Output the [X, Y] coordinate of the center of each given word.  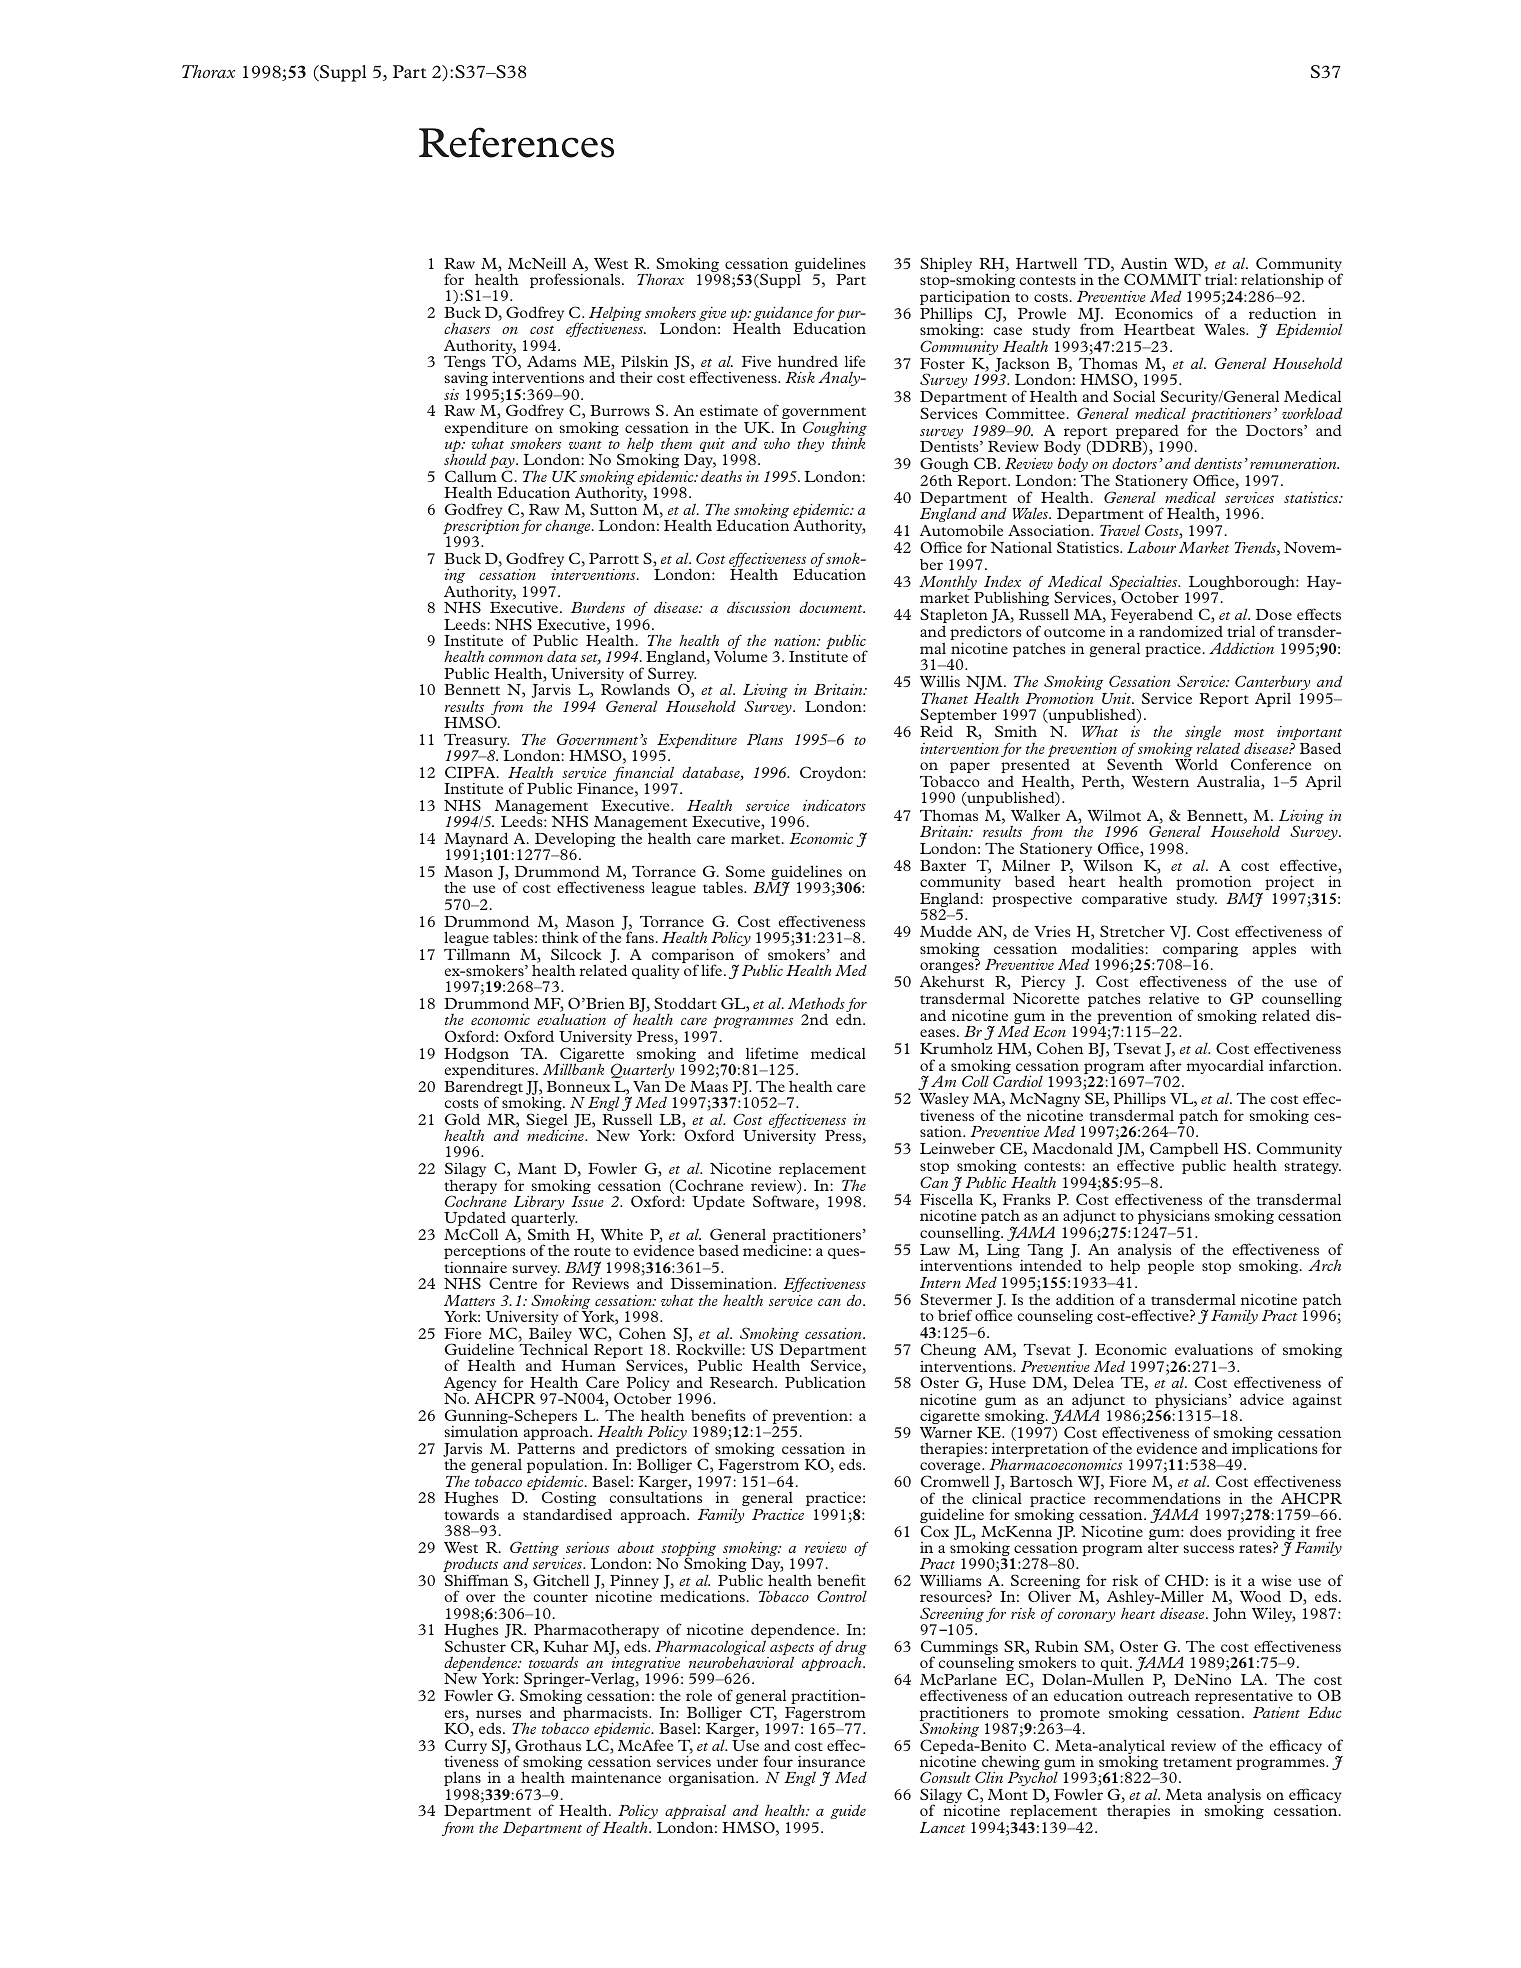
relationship [1282, 280]
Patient [1276, 1712]
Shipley [946, 264]
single [1203, 733]
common [516, 658]
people [1171, 1267]
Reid [936, 731]
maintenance [616, 1777]
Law [935, 1249]
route [592, 1251]
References [516, 142]
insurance [831, 1761]
